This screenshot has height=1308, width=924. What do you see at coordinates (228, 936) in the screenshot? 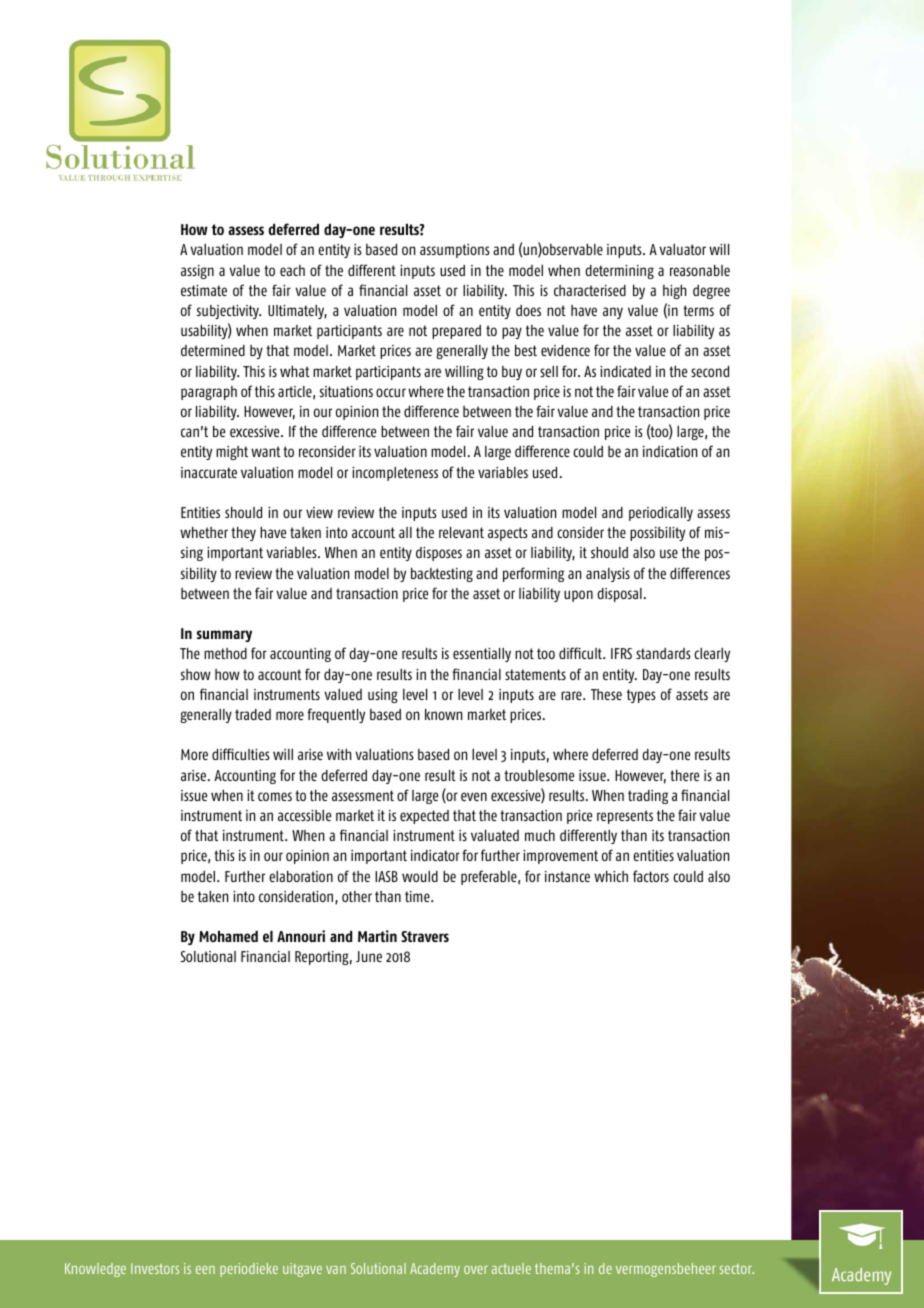
I see `Mohamed` at bounding box center [228, 936].
